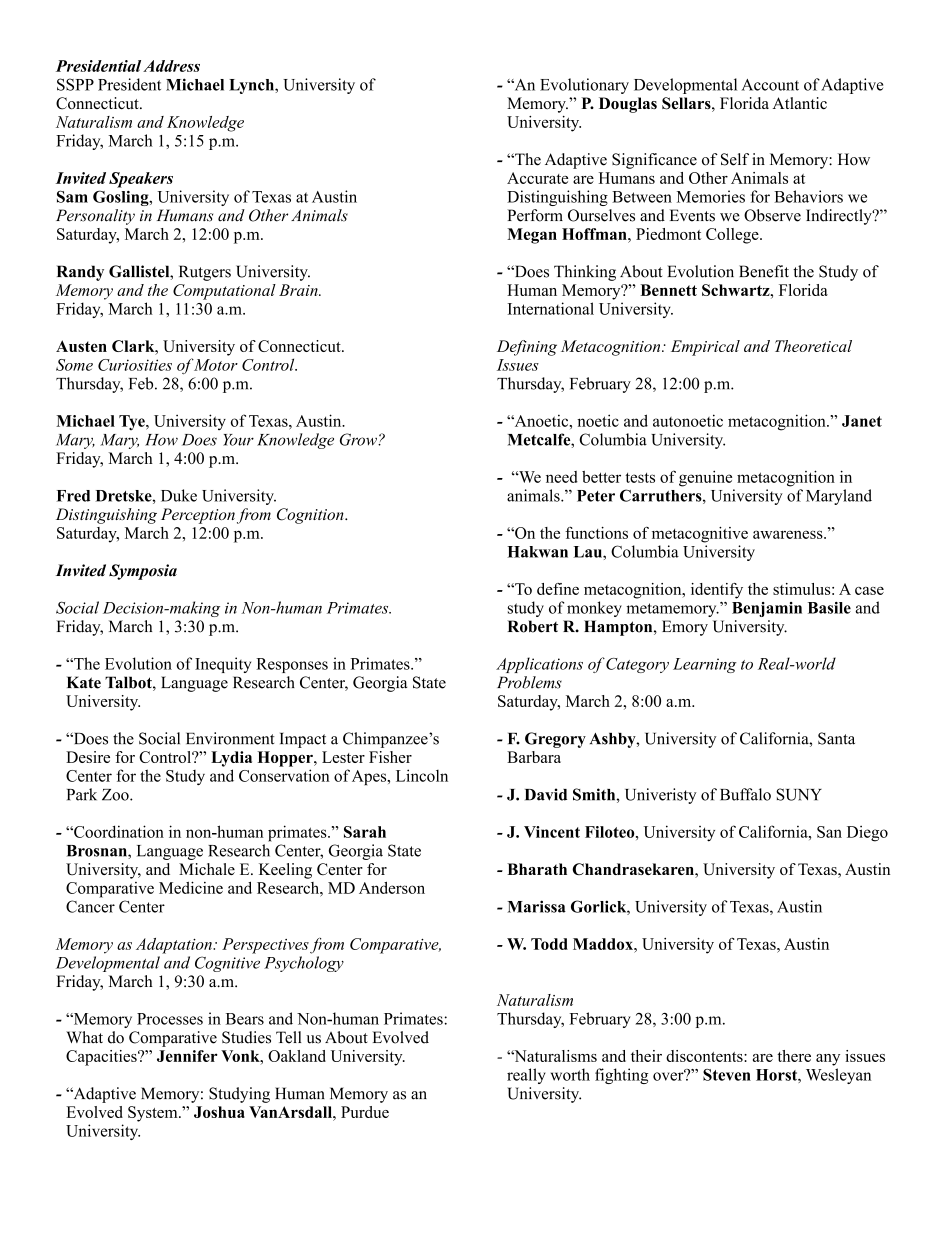 The width and height of the page is (952, 1233). What do you see at coordinates (770, 85) in the page?
I see `Account` at bounding box center [770, 85].
